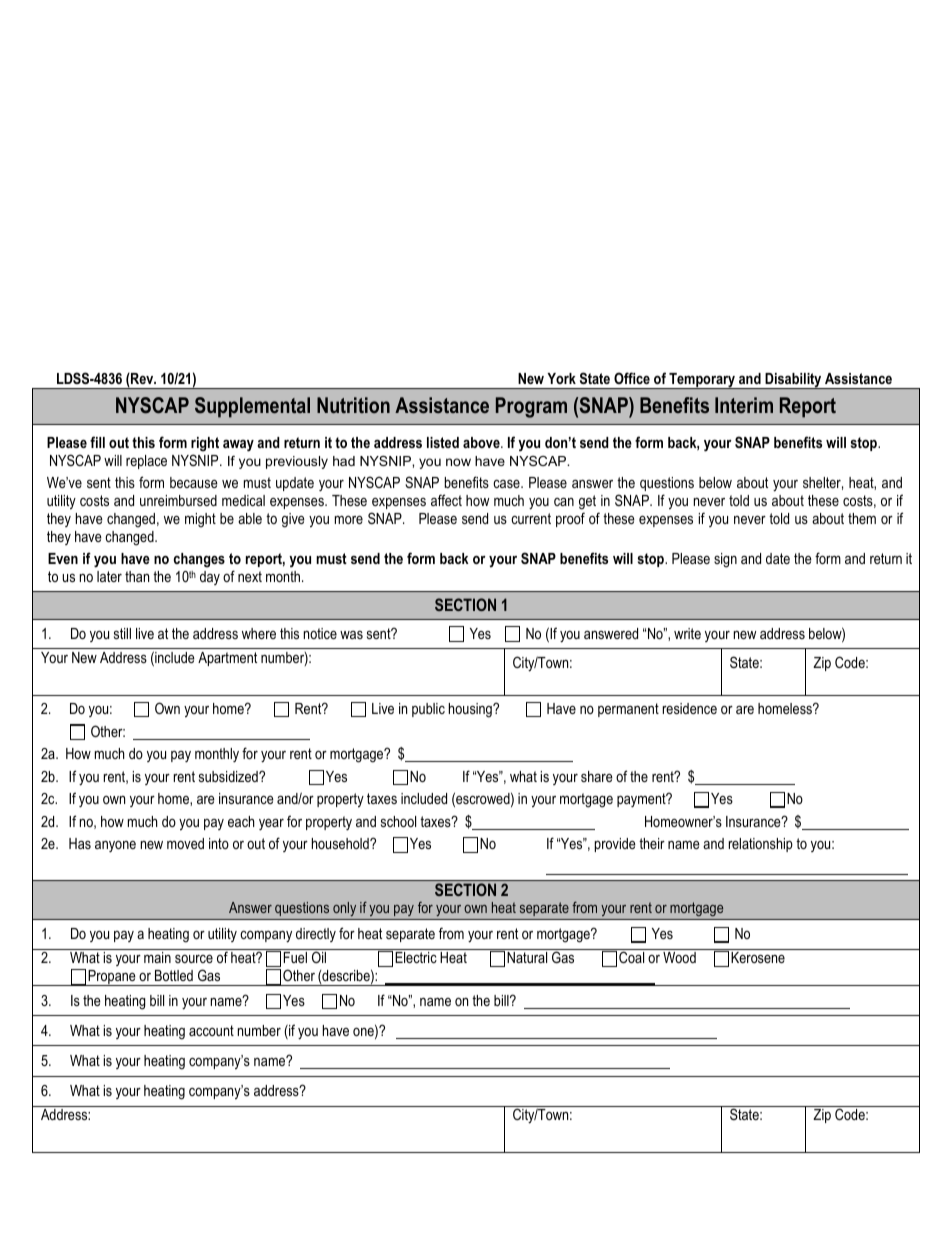 Image resolution: width=952 pixels, height=1233 pixels. Describe the element at coordinates (252, 407) in the screenshot. I see `Supplemental` at that location.
